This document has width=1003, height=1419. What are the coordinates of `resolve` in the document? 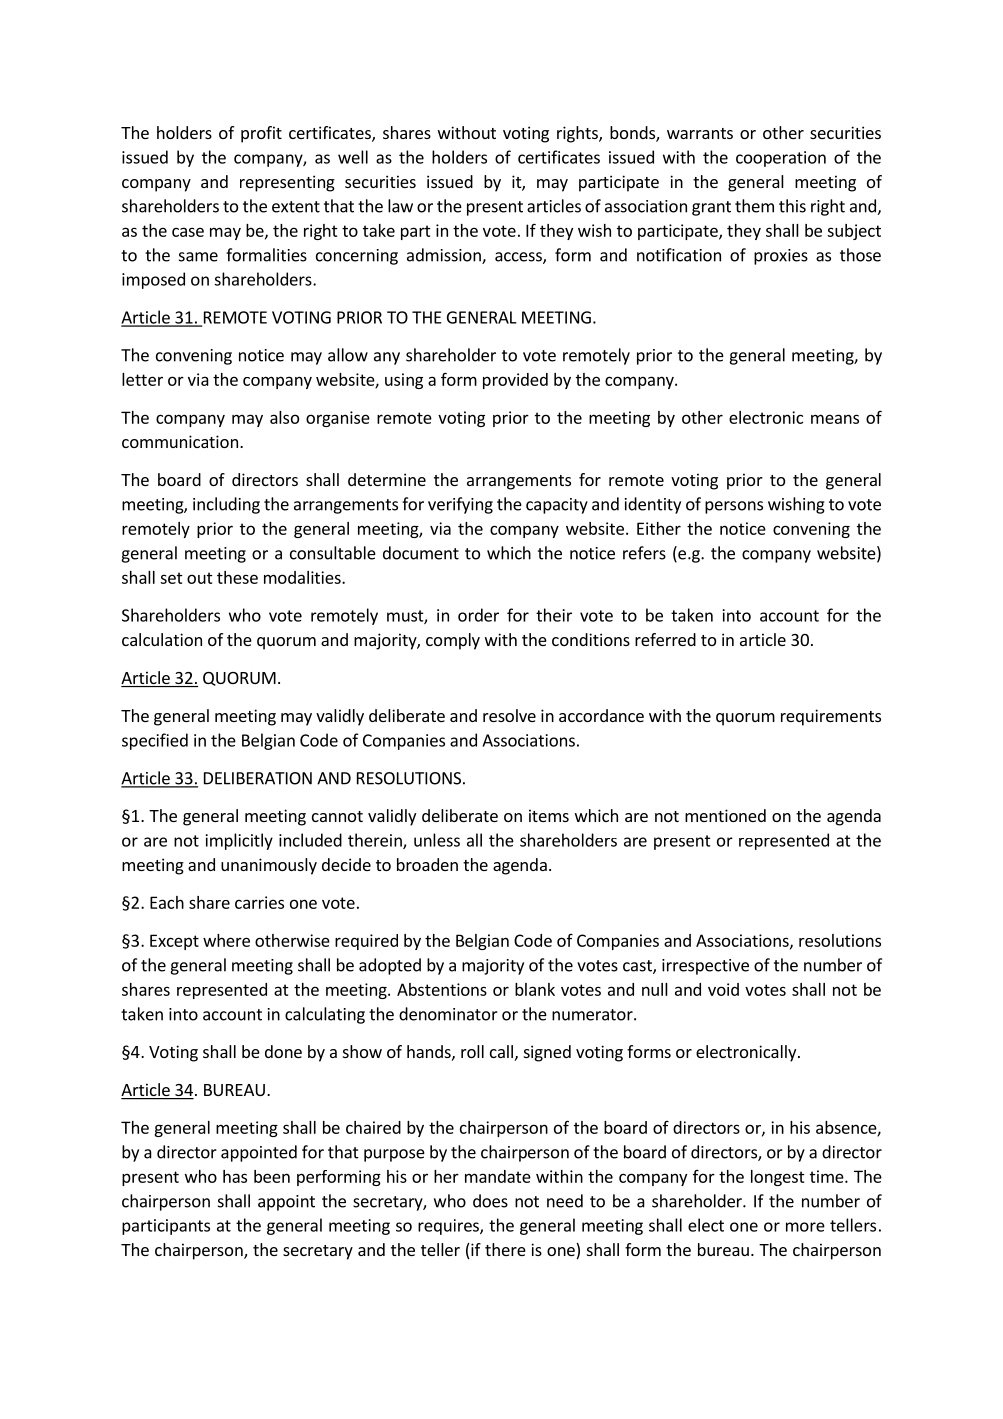 It's located at (509, 715).
